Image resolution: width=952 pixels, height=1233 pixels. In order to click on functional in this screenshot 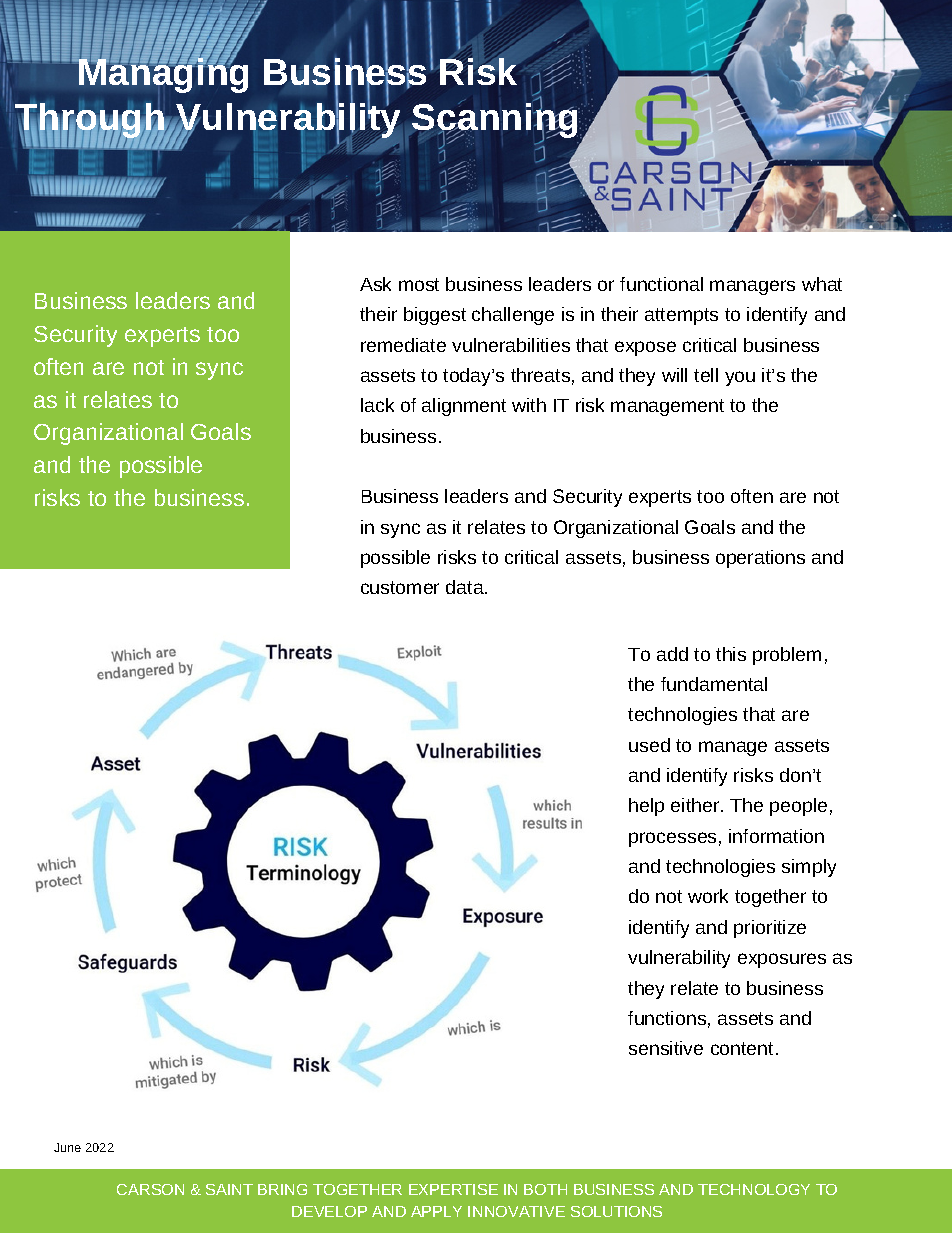, I will do `click(661, 284)`.
